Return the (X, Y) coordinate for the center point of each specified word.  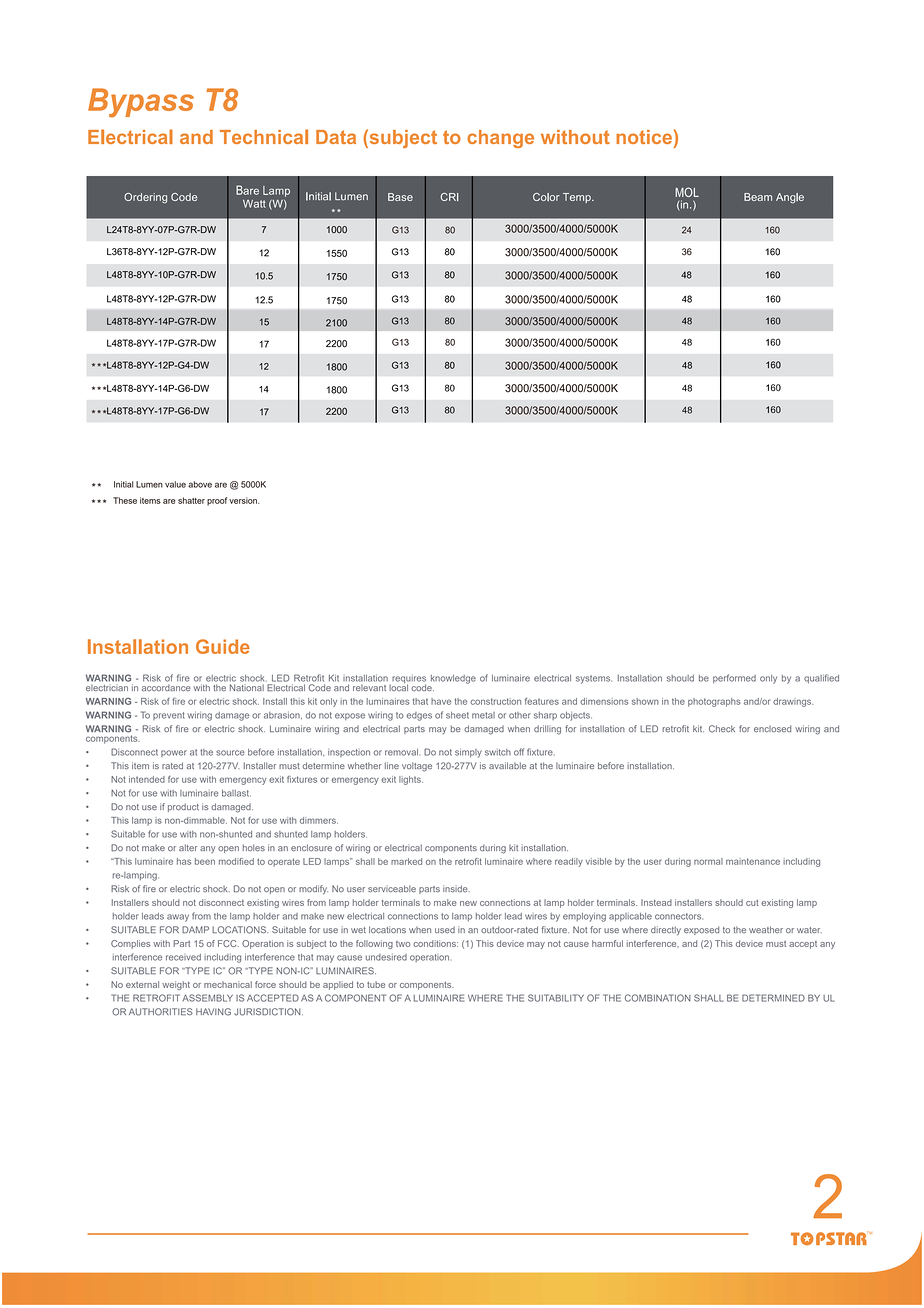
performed (734, 678)
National (247, 687)
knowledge (453, 679)
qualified (821, 678)
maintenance (753, 861)
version (244, 500)
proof (217, 501)
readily (569, 862)
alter (188, 847)
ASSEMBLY (207, 998)
